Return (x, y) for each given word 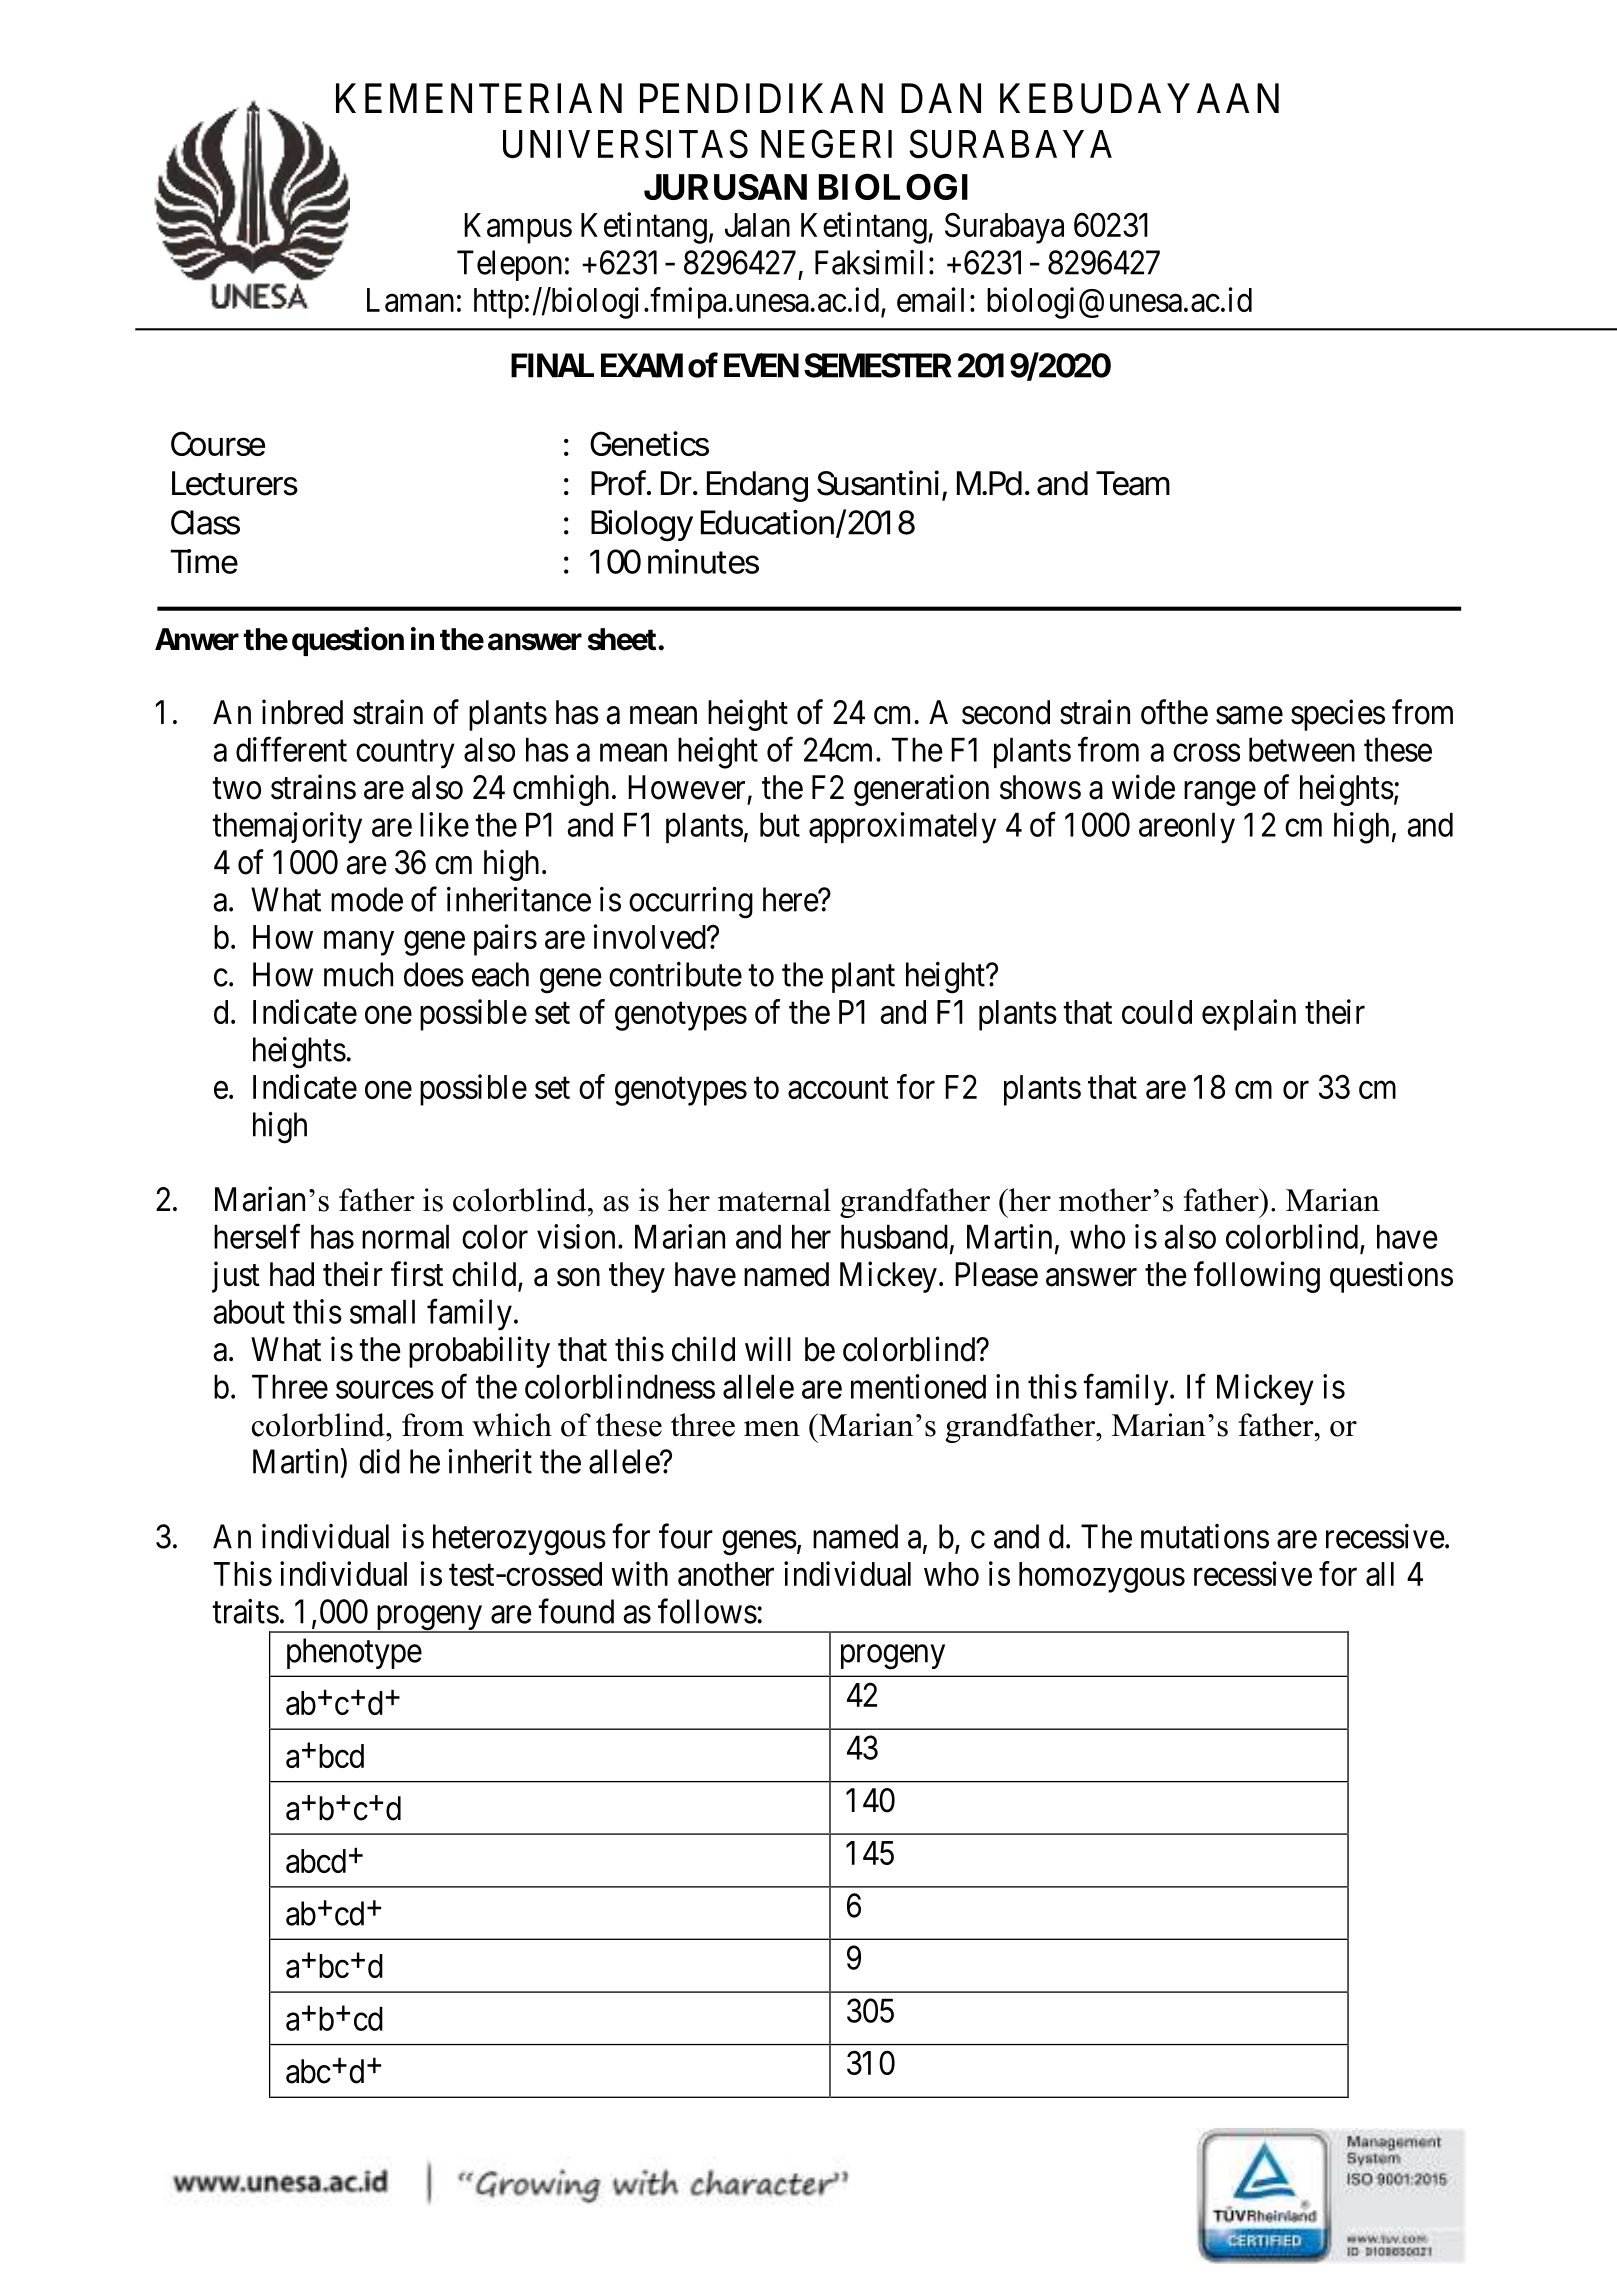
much (358, 974)
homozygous (1102, 1577)
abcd (316, 1861)
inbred (302, 712)
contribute (675, 974)
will (768, 1348)
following (1257, 1277)
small (382, 1311)
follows (707, 1611)
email (930, 299)
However (686, 787)
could (1157, 1012)
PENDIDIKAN (761, 98)
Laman (410, 300)
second (1006, 712)
